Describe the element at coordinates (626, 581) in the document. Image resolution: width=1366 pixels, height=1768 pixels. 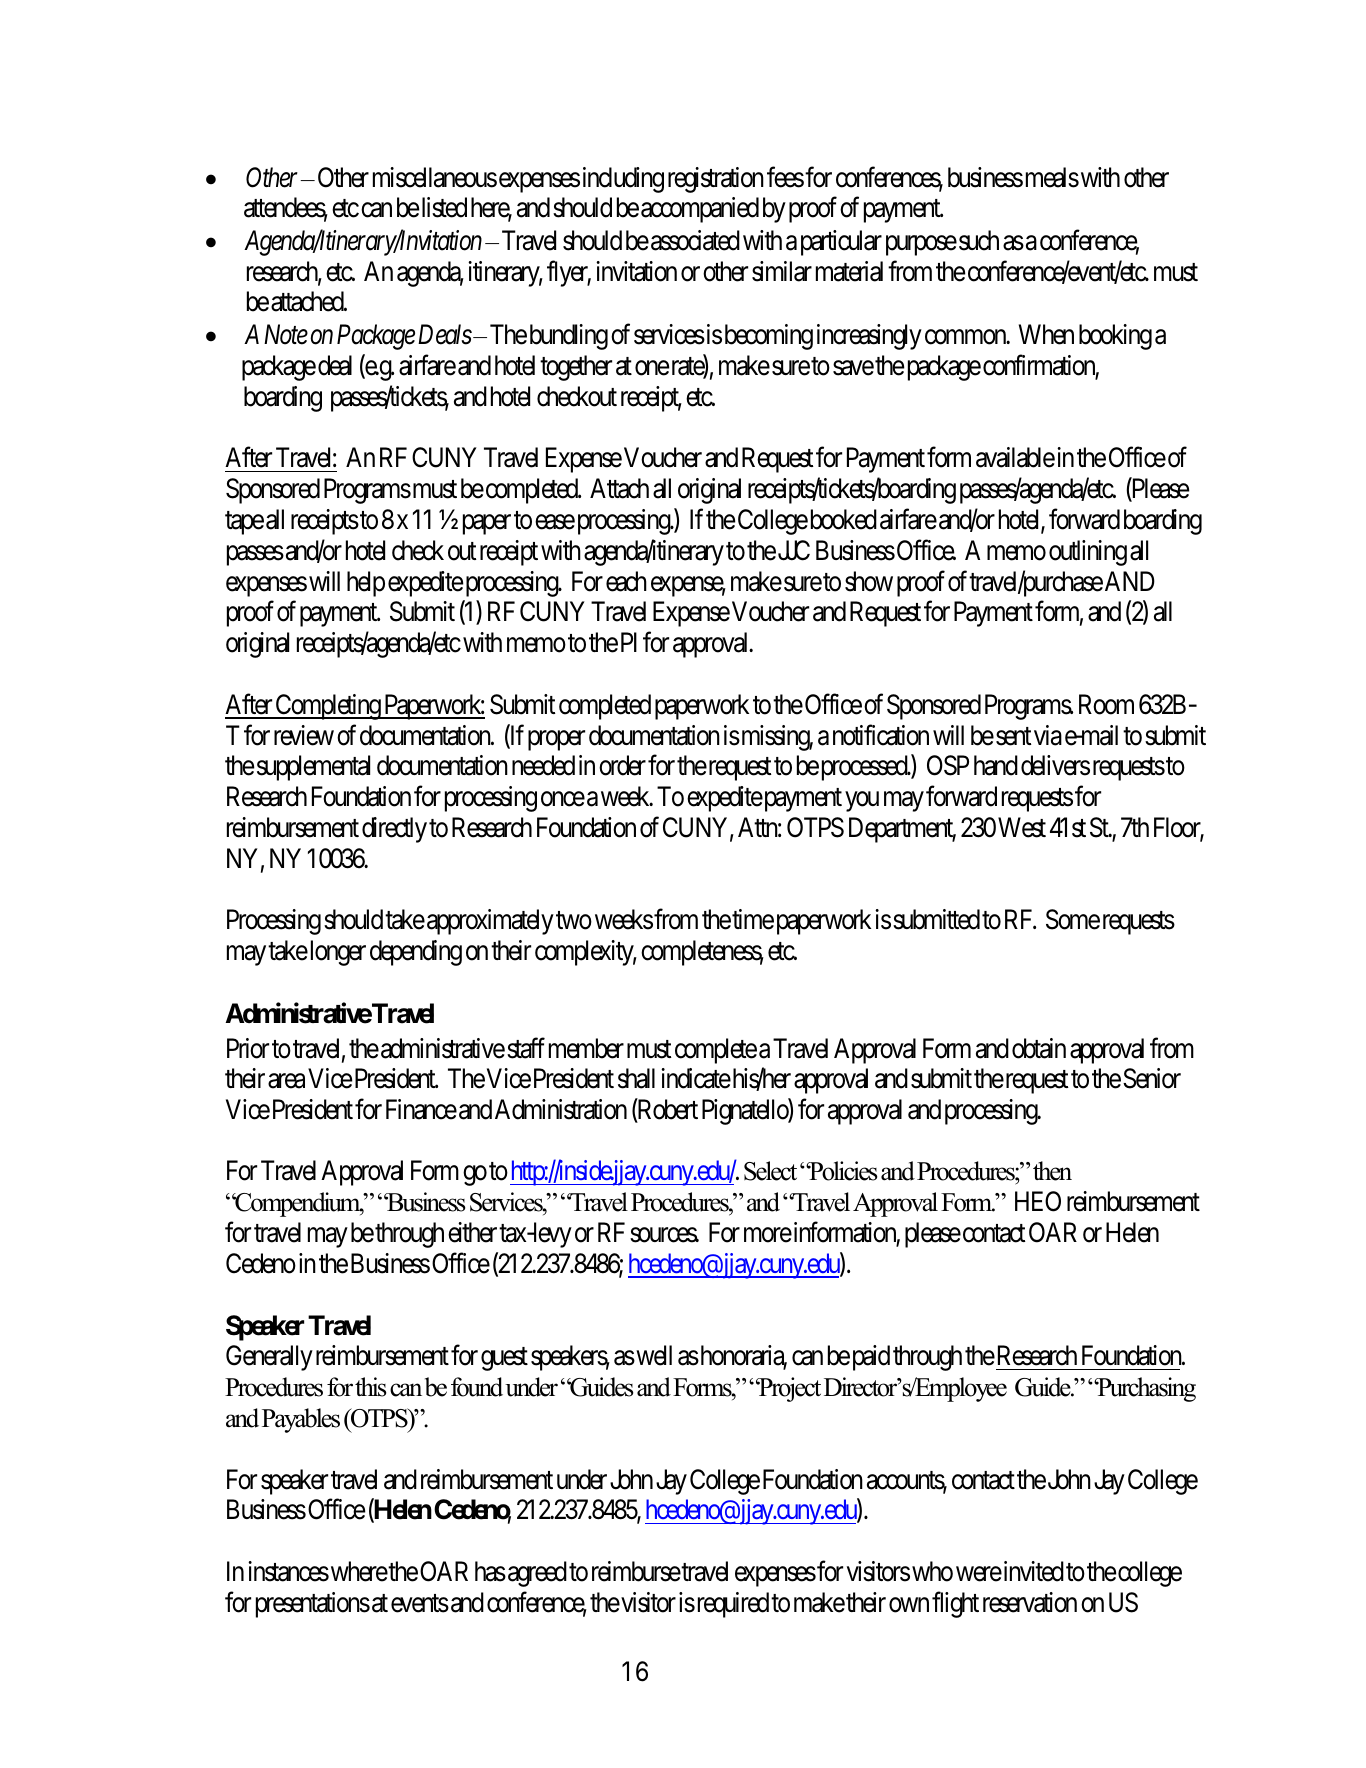
I see `each` at that location.
